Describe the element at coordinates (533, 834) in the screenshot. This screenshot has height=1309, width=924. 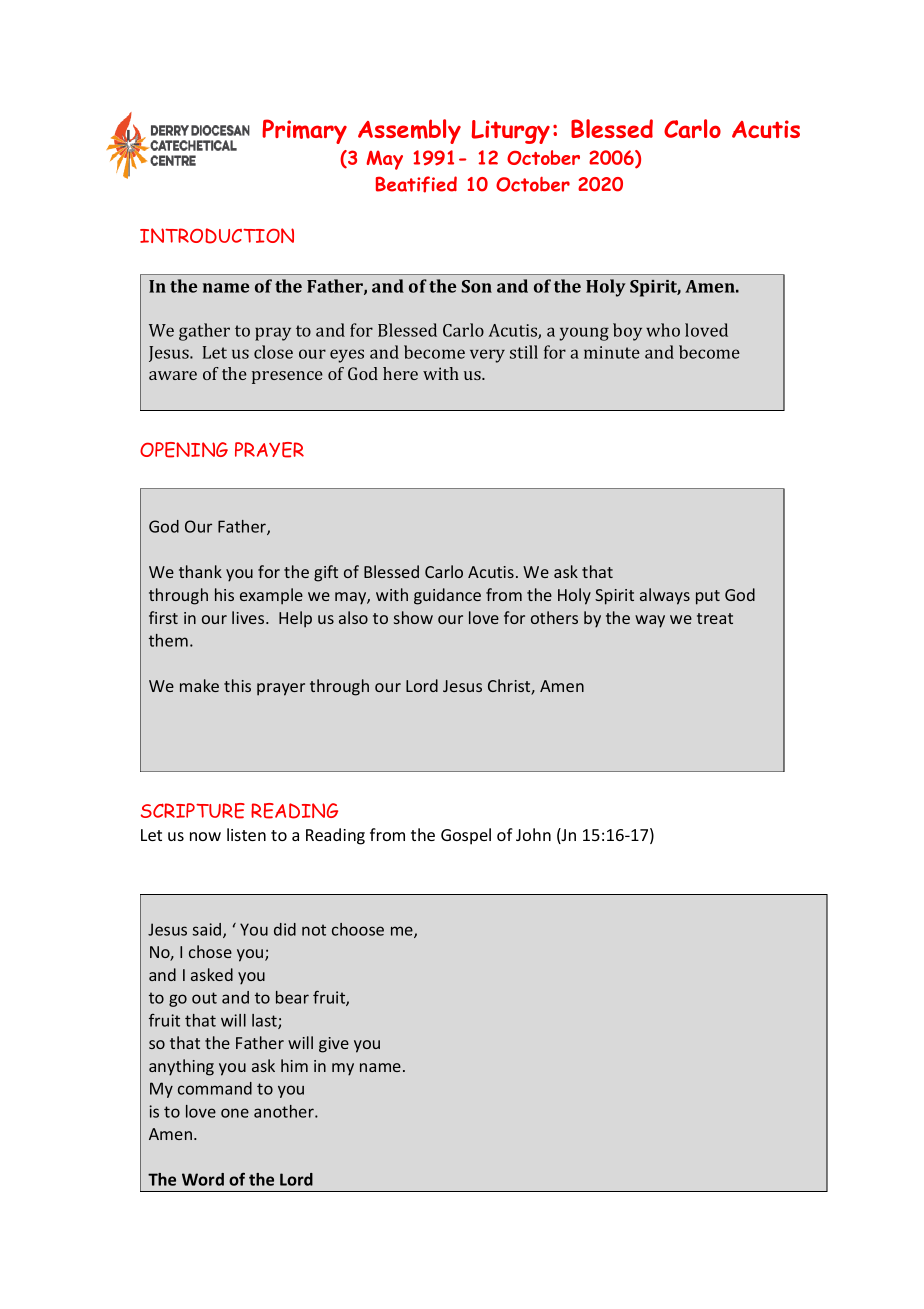
I see `John` at that location.
